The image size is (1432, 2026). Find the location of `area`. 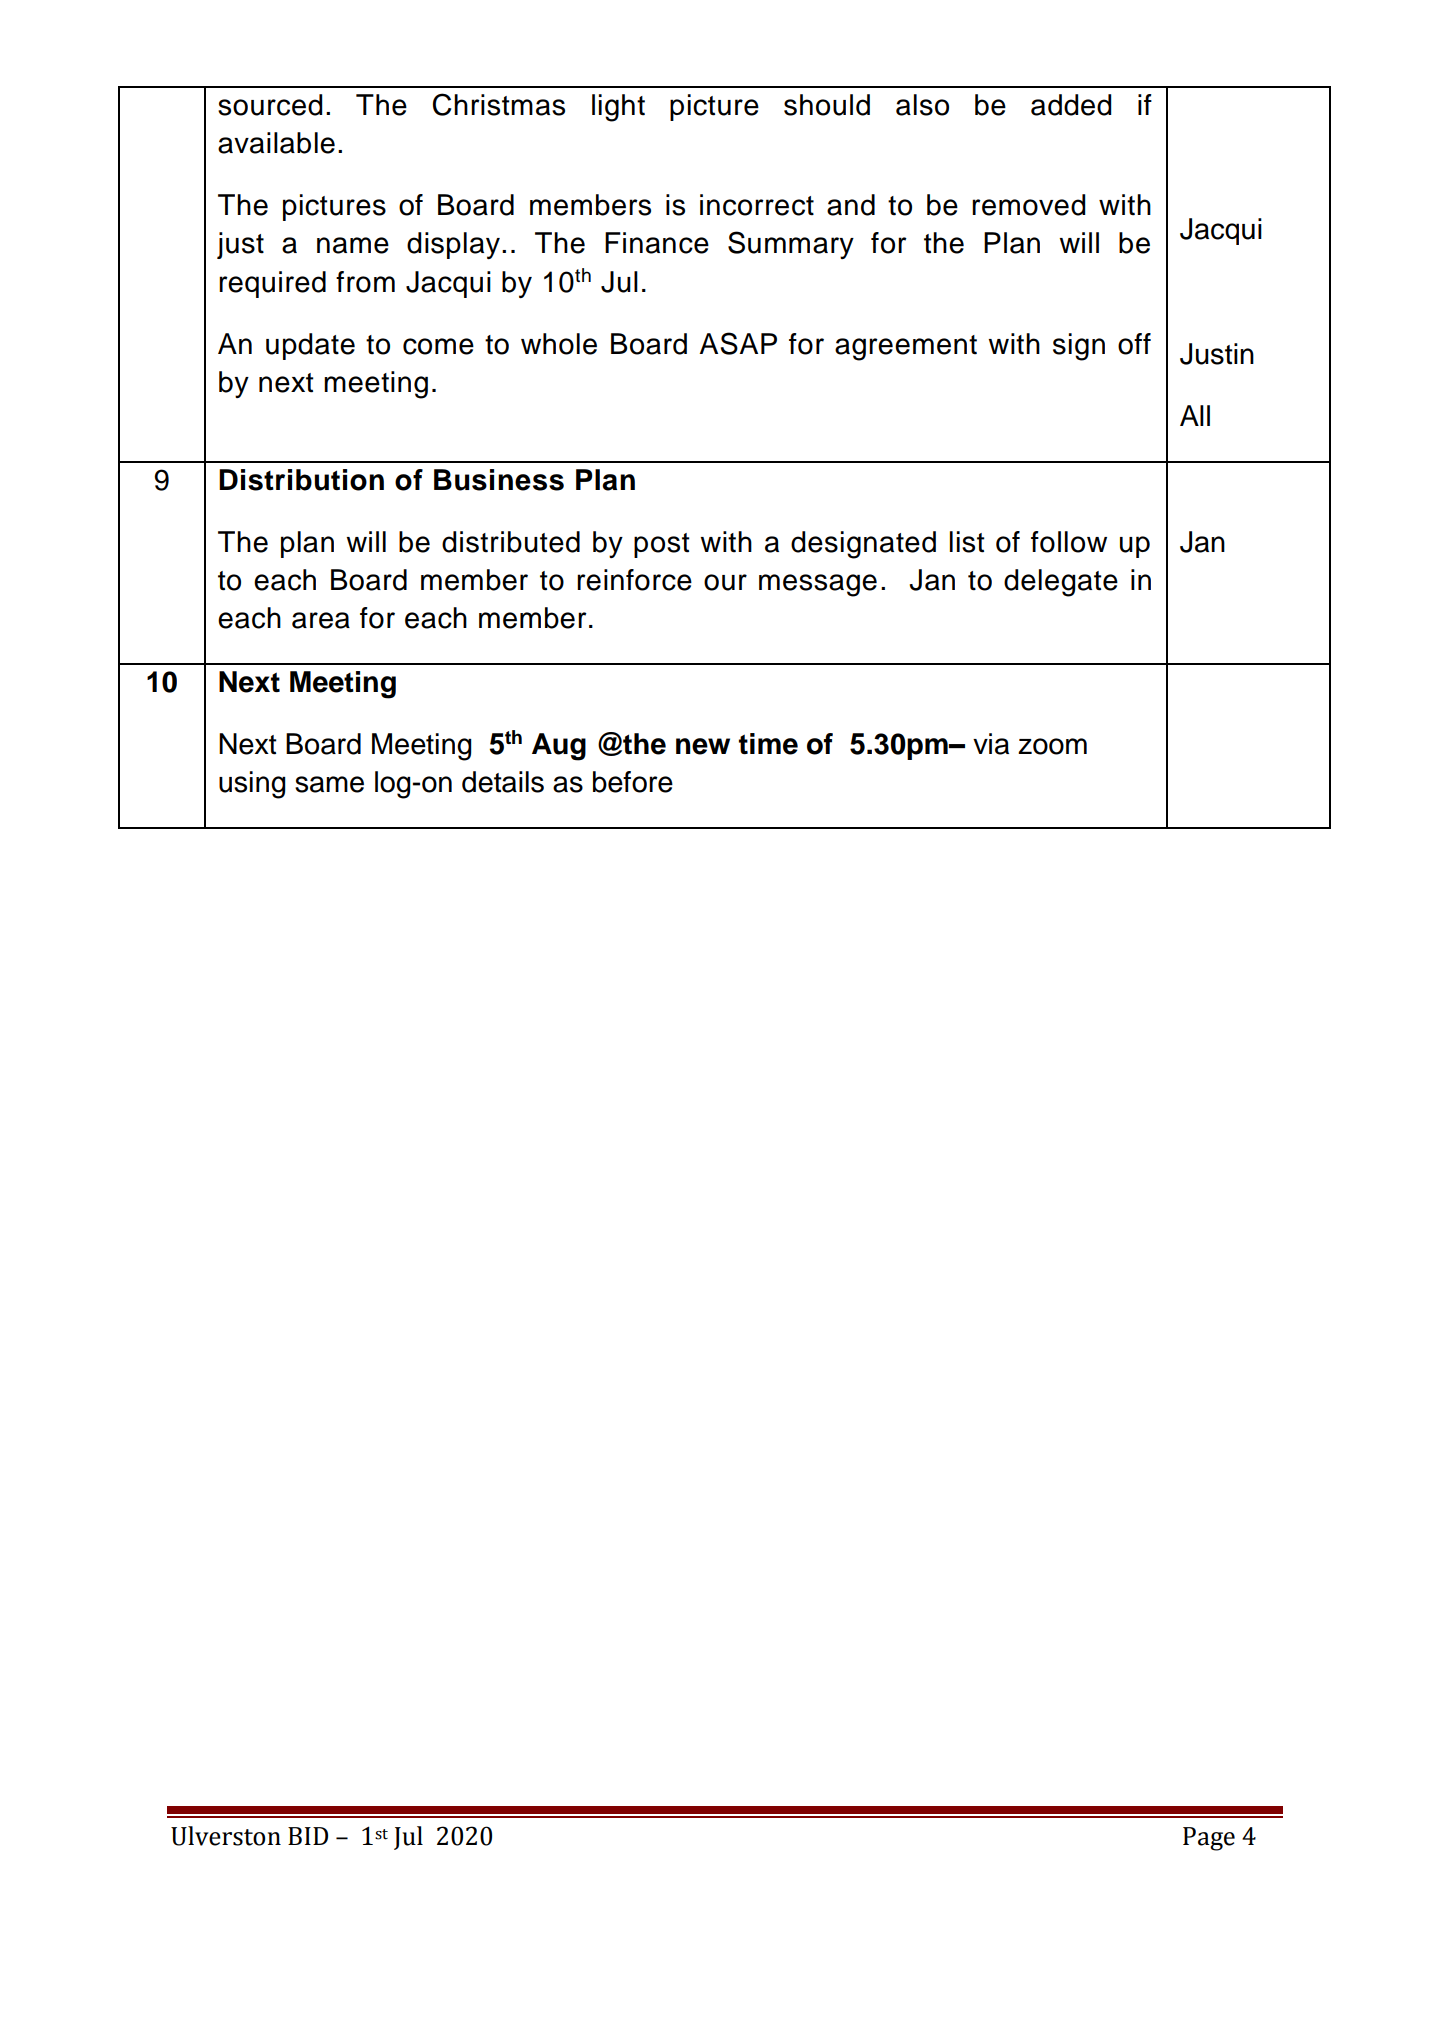

area is located at coordinates (321, 620).
